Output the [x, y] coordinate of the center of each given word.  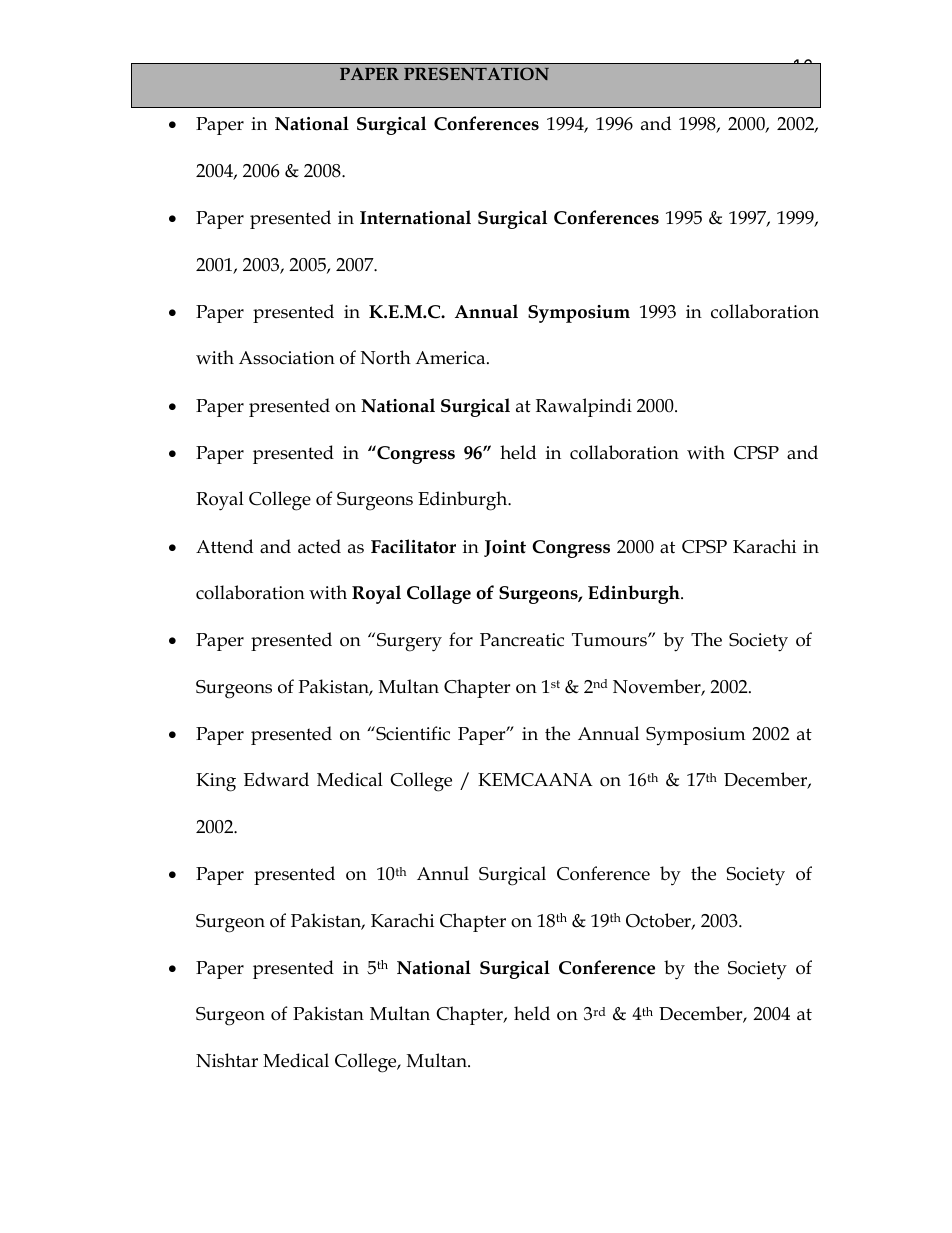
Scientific [412, 733]
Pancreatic [522, 640]
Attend [224, 546]
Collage [439, 594]
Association [287, 358]
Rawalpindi [584, 407]
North [386, 357]
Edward [276, 779]
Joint [505, 548]
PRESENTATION [476, 73]
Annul [443, 873]
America [451, 358]
